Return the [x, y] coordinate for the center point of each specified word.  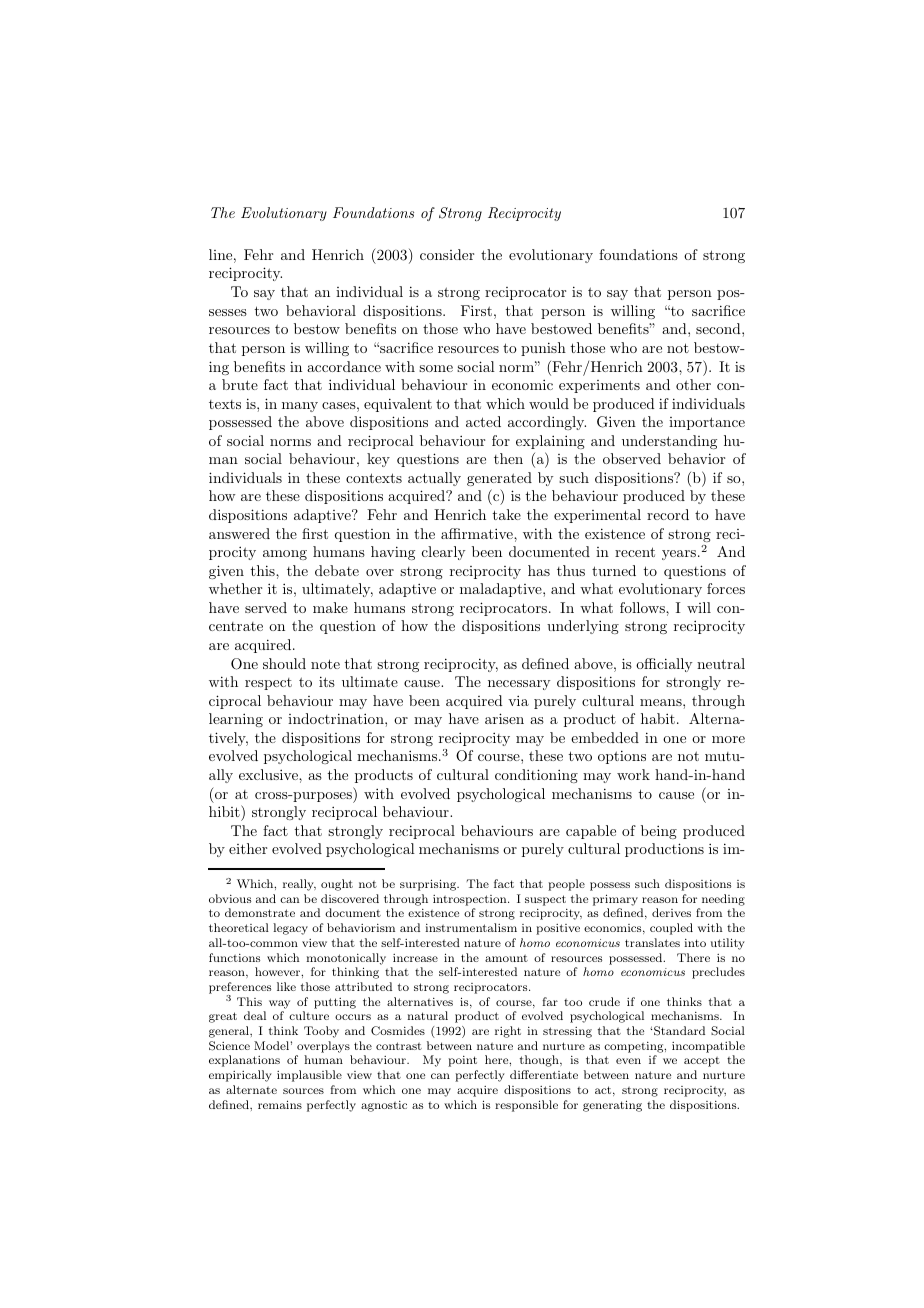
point [462, 1061]
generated [499, 479]
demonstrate [260, 912]
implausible [309, 1076]
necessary [519, 685]
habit [658, 718]
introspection [471, 900]
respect [268, 684]
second [719, 328]
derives [671, 912]
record [668, 514]
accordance [344, 366]
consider [447, 254]
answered [239, 533]
